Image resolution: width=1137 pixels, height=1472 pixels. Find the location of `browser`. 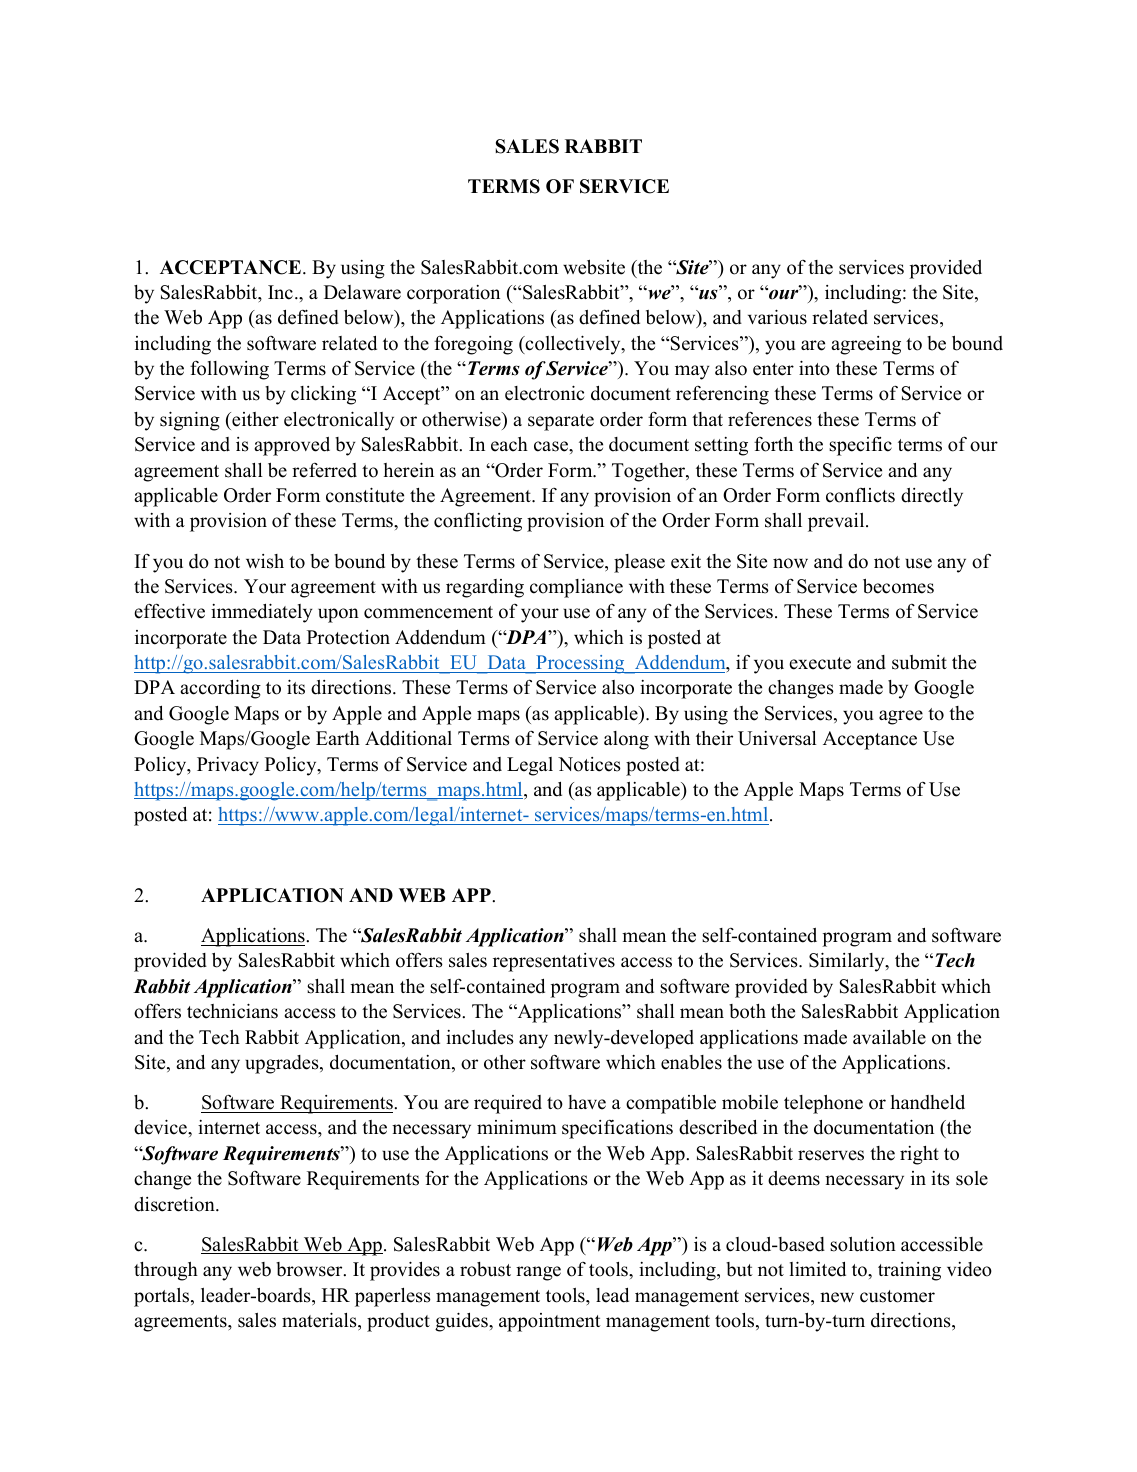

browser is located at coordinates (310, 1269).
